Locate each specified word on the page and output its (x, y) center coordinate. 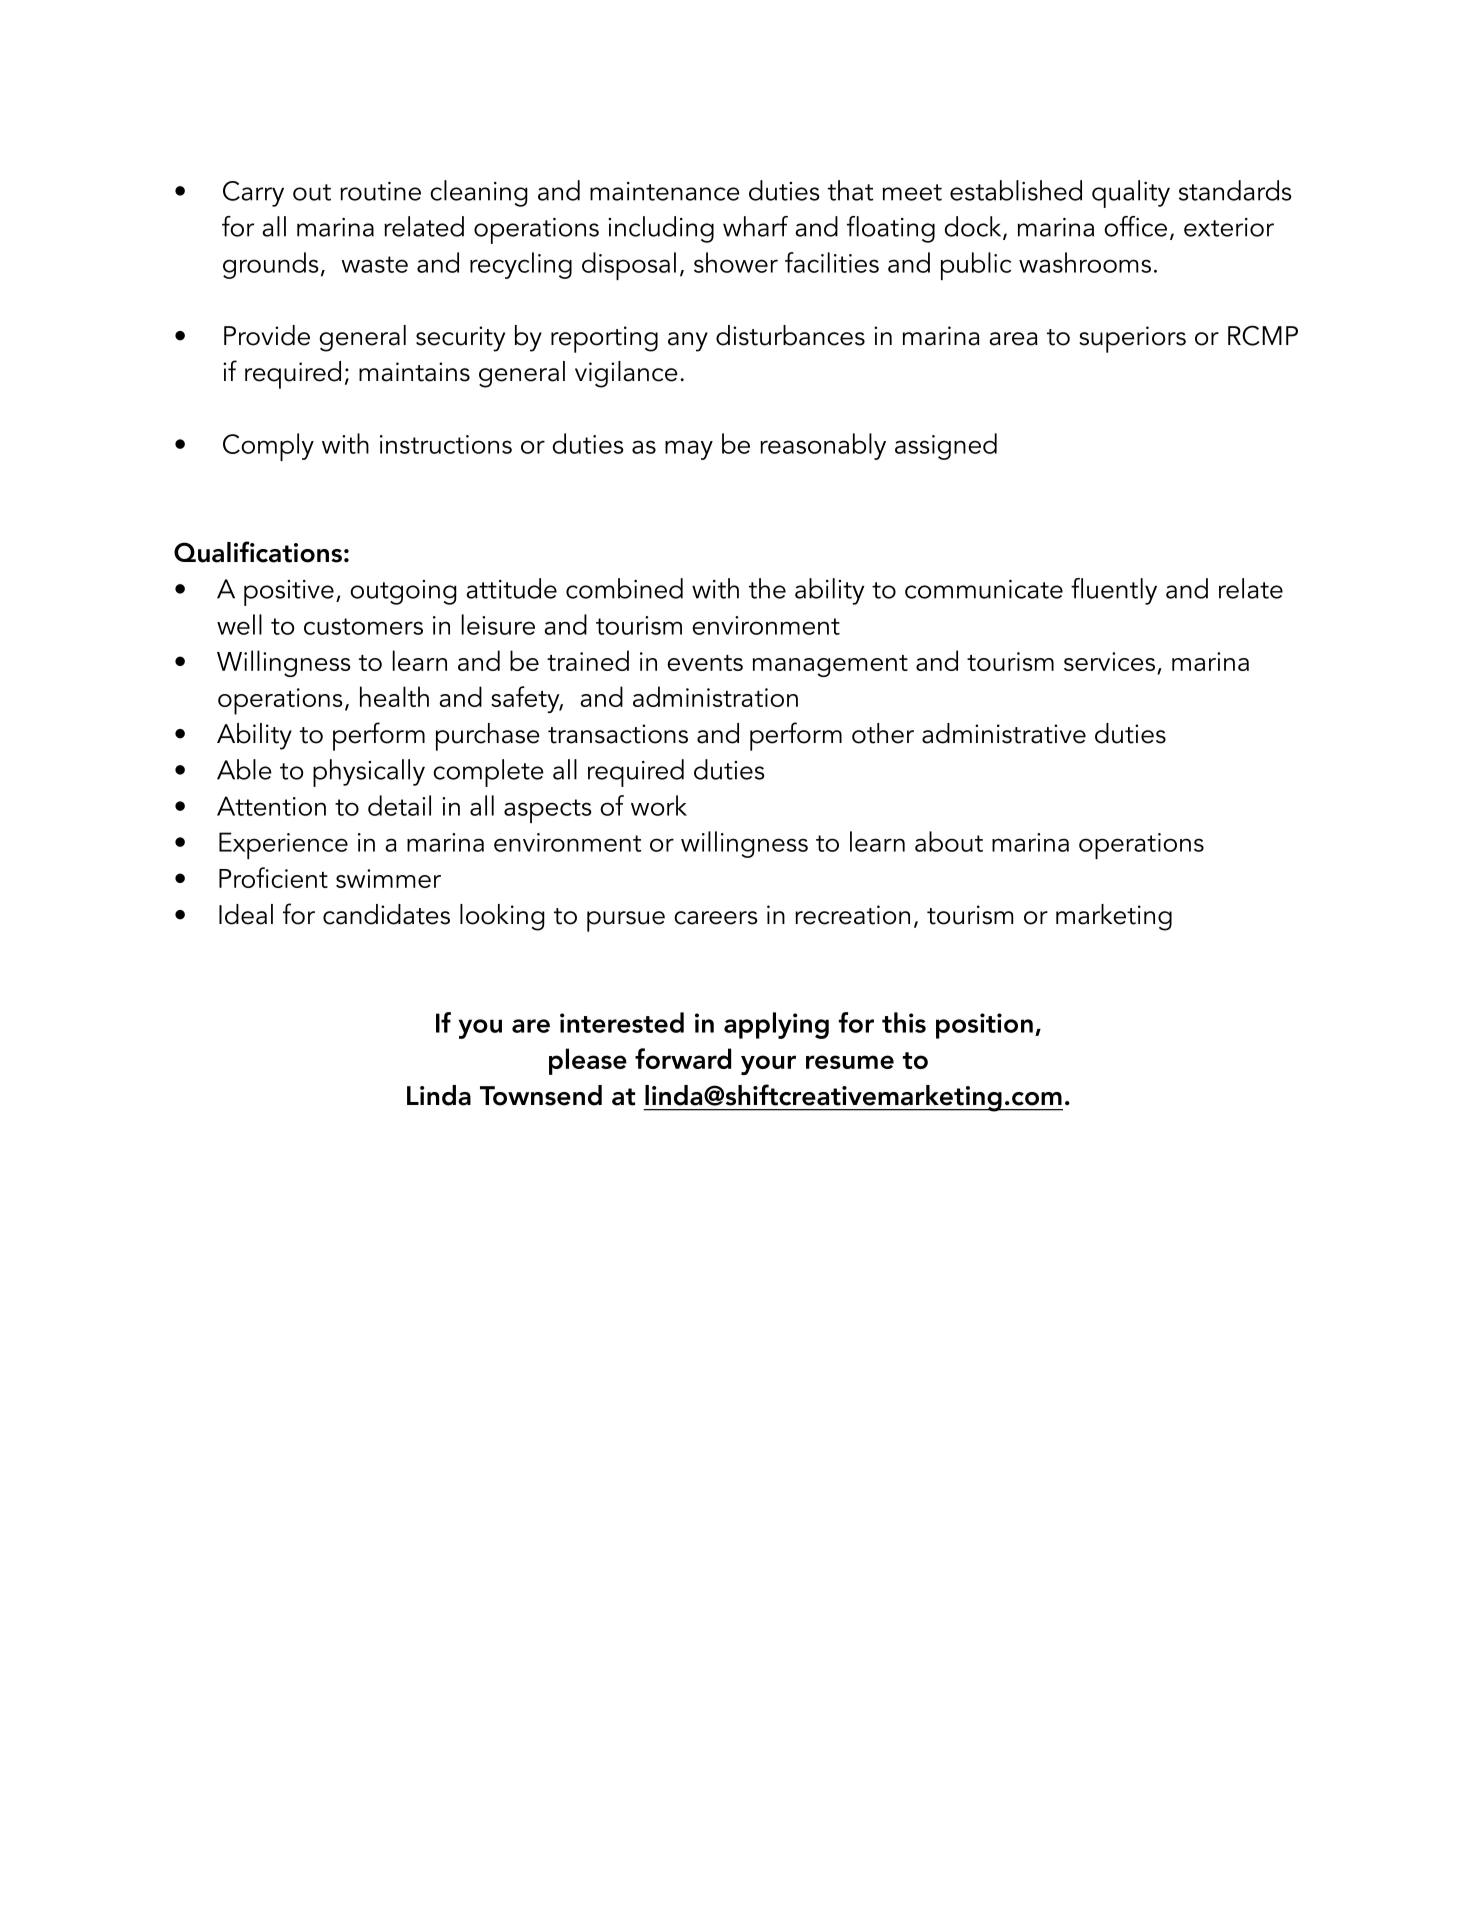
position (984, 1026)
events (705, 663)
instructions (446, 444)
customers (363, 626)
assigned (946, 446)
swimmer (388, 878)
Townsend (541, 1095)
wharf (755, 226)
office (1135, 226)
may (689, 450)
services (1111, 663)
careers (716, 918)
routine (380, 191)
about (949, 841)
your (768, 1065)
